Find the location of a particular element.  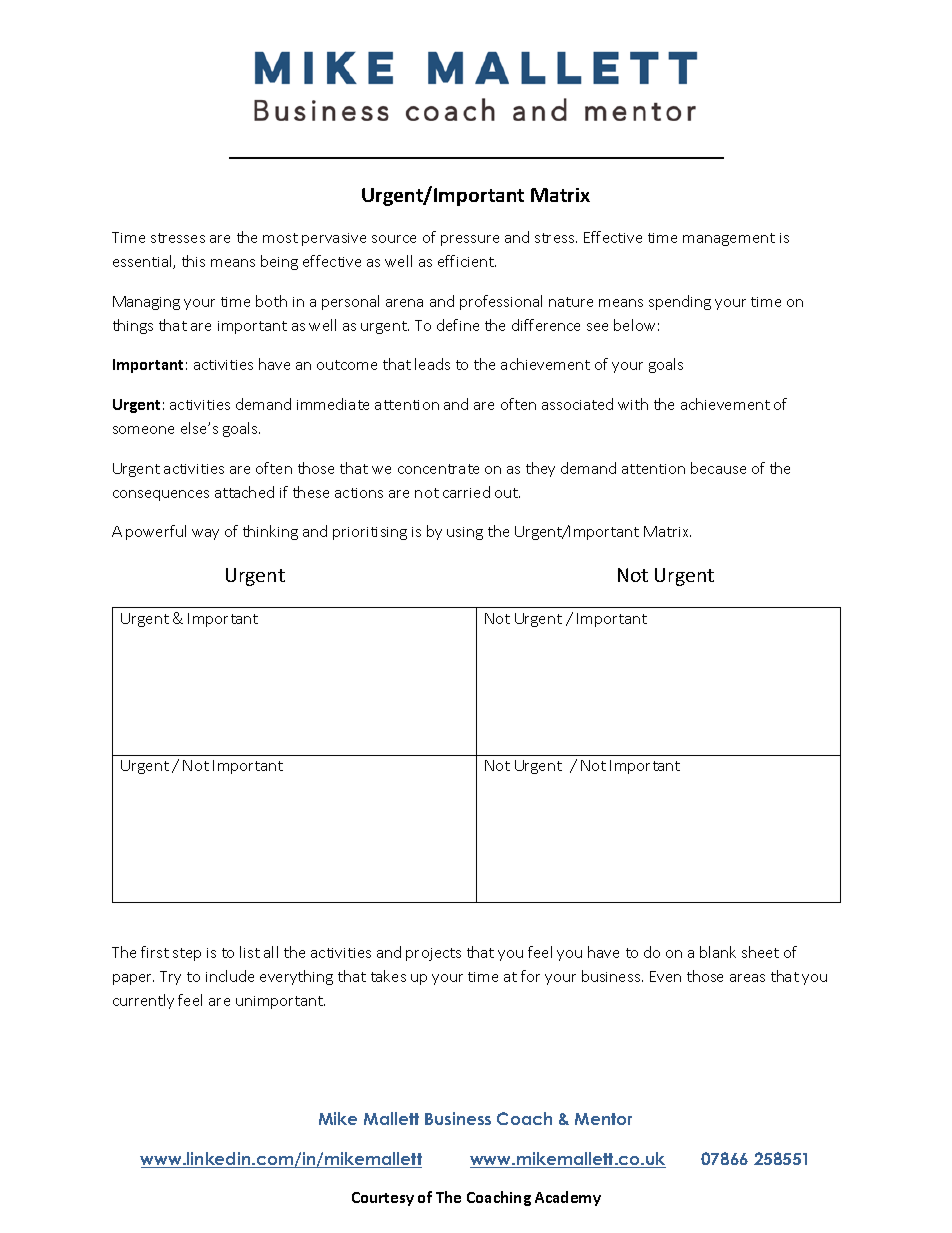

way is located at coordinates (205, 534).
